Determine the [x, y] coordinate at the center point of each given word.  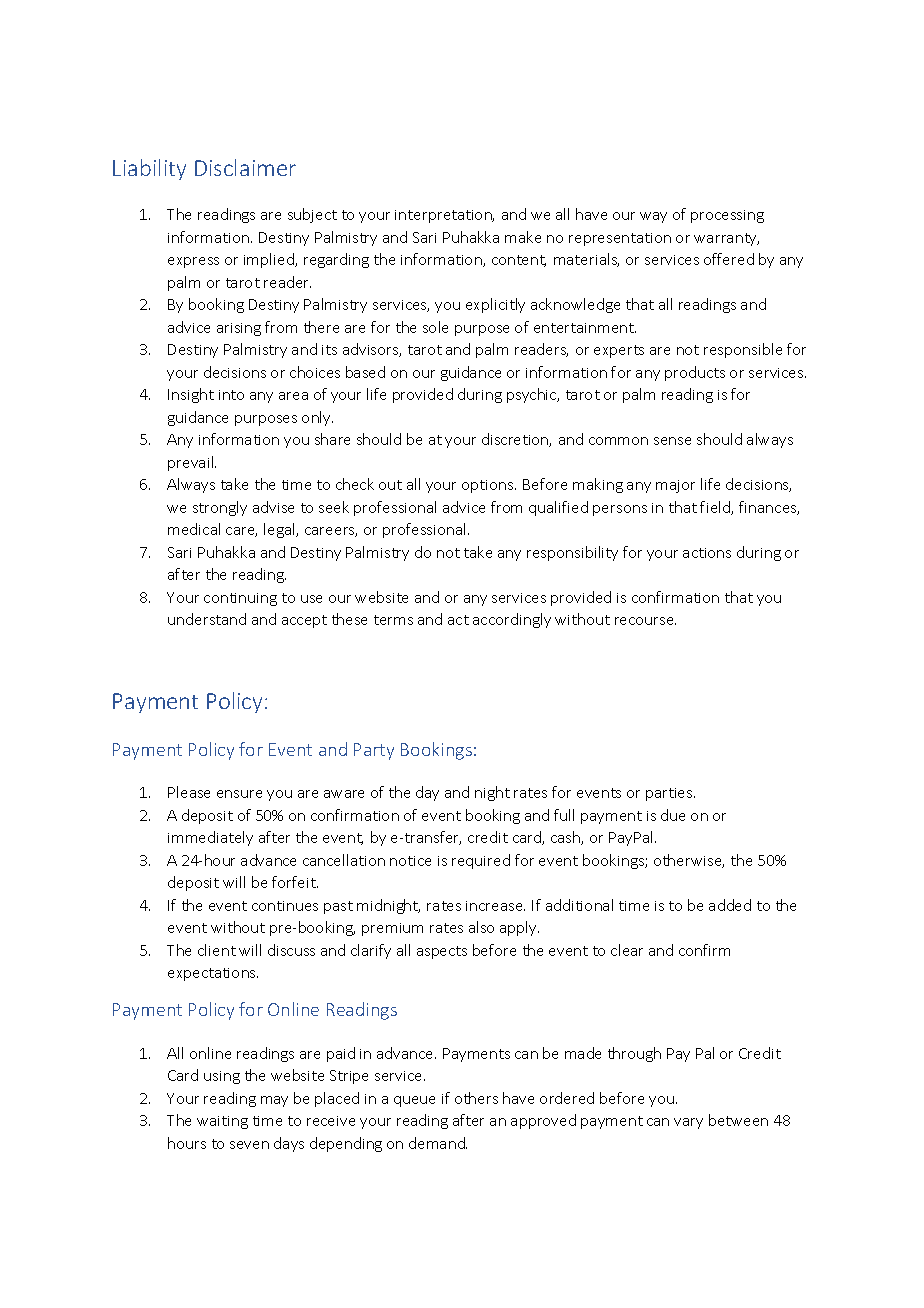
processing [727, 216]
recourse [645, 621]
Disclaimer [245, 167]
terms [393, 620]
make [523, 237]
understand [207, 619]
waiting [222, 1122]
